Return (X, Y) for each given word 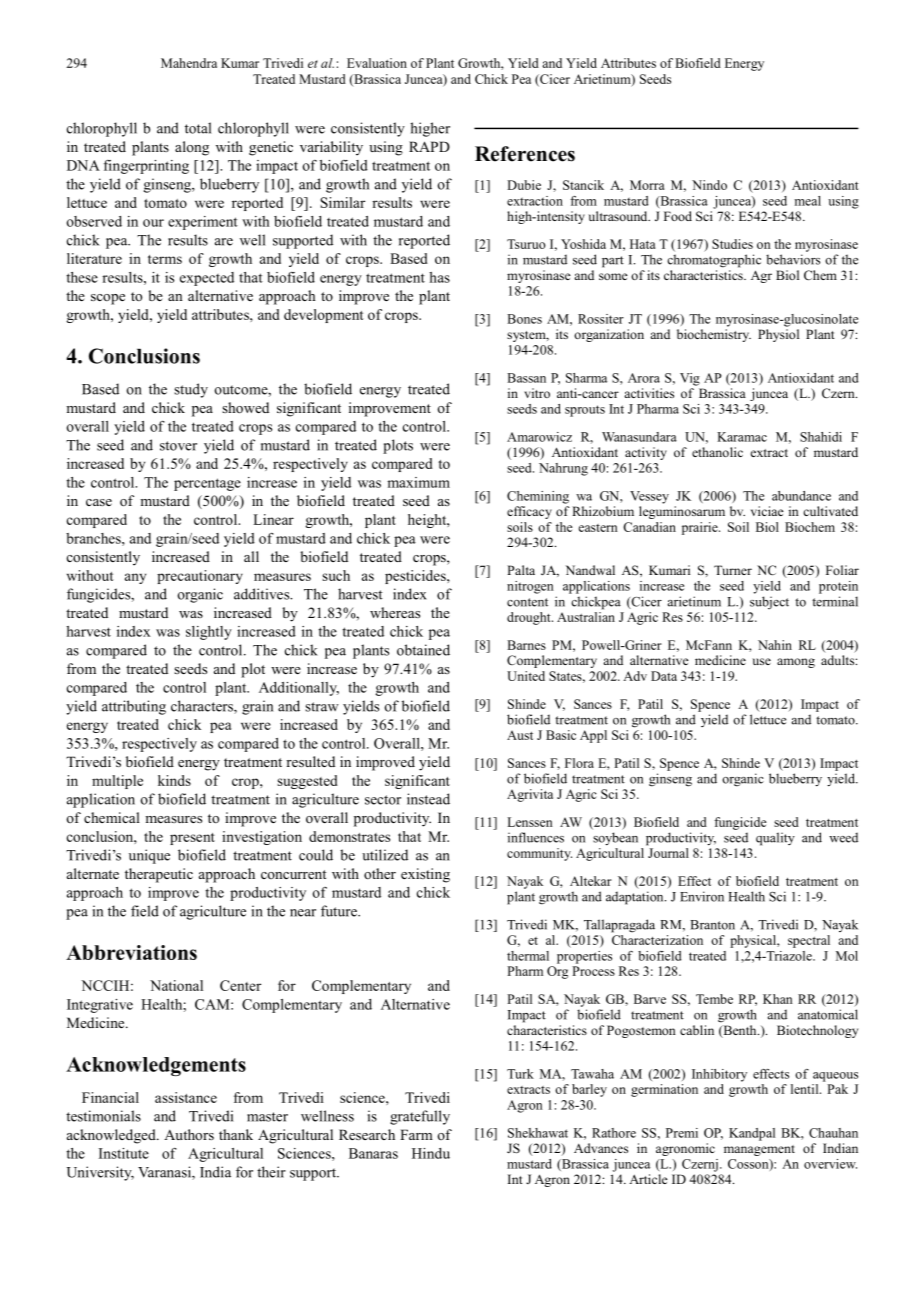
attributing (134, 707)
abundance (801, 496)
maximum (418, 482)
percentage (207, 484)
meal (808, 201)
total (198, 128)
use (762, 661)
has (439, 277)
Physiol (778, 335)
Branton (712, 925)
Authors (189, 1134)
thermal (528, 956)
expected (207, 279)
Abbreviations (131, 952)
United (526, 676)
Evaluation (377, 63)
